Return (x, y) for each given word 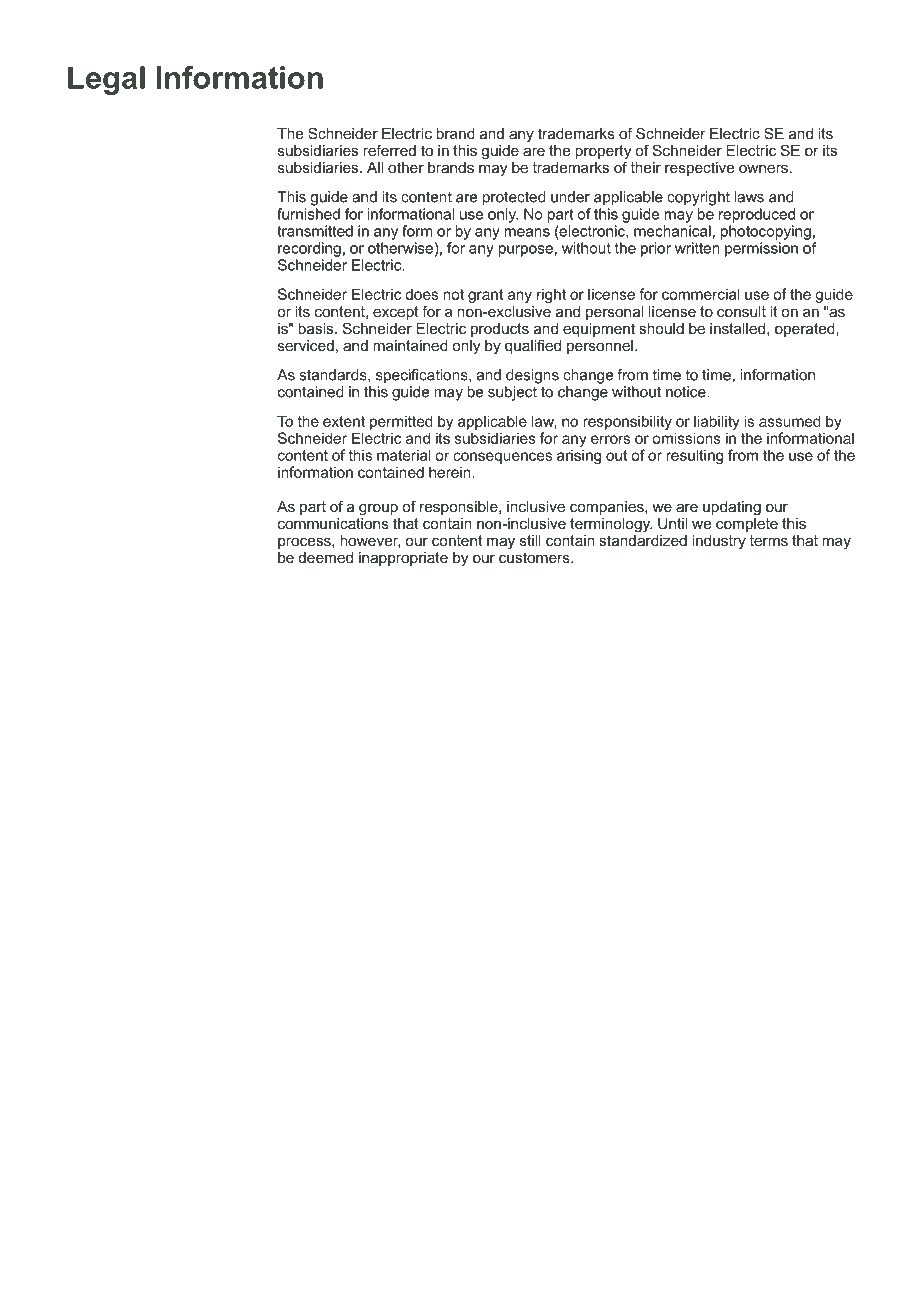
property (603, 153)
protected (514, 198)
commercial (701, 294)
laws (749, 197)
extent (344, 421)
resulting (695, 456)
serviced (306, 345)
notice (687, 392)
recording (309, 249)
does (421, 294)
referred (390, 150)
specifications (423, 376)
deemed (326, 557)
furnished (308, 214)
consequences (502, 458)
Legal (106, 80)
